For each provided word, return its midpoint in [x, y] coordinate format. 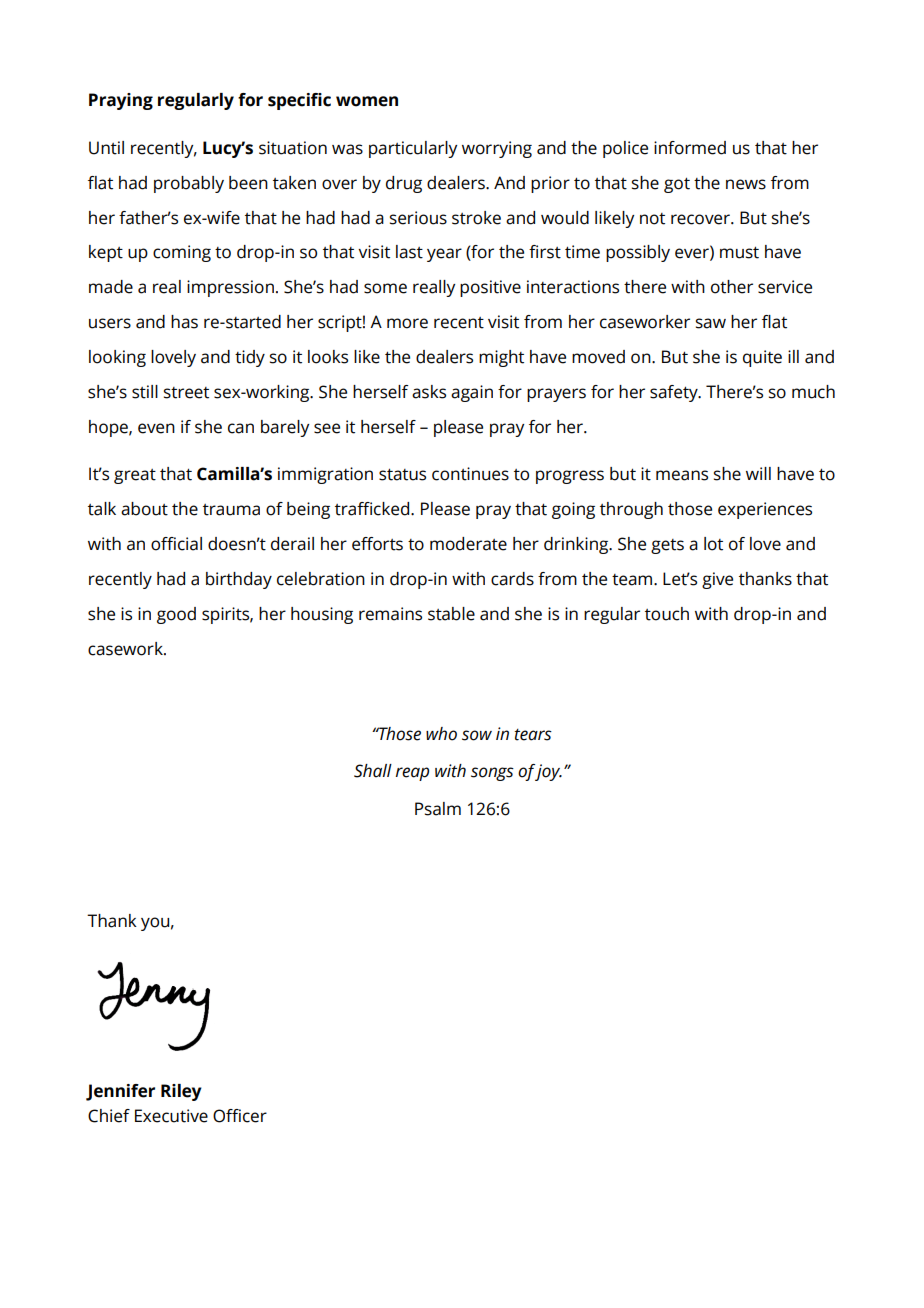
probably [189, 184]
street [186, 393]
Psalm [438, 809]
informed [690, 148]
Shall [373, 771]
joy [548, 772]
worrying [497, 149]
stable [451, 614]
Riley [181, 1092]
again [472, 393]
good [176, 615]
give [717, 580]
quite [762, 358]
